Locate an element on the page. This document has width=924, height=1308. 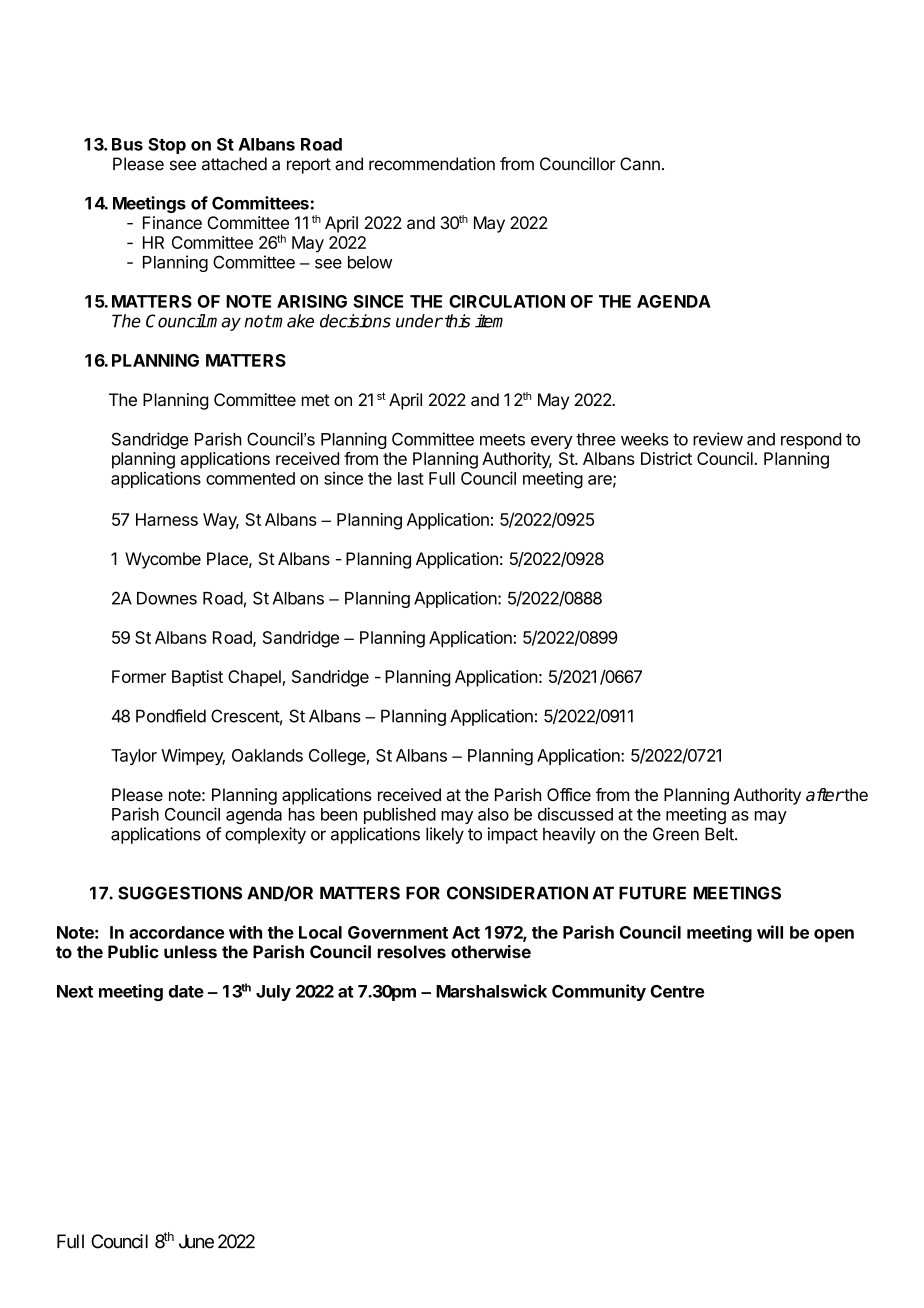
otherwise is located at coordinates (491, 952).
